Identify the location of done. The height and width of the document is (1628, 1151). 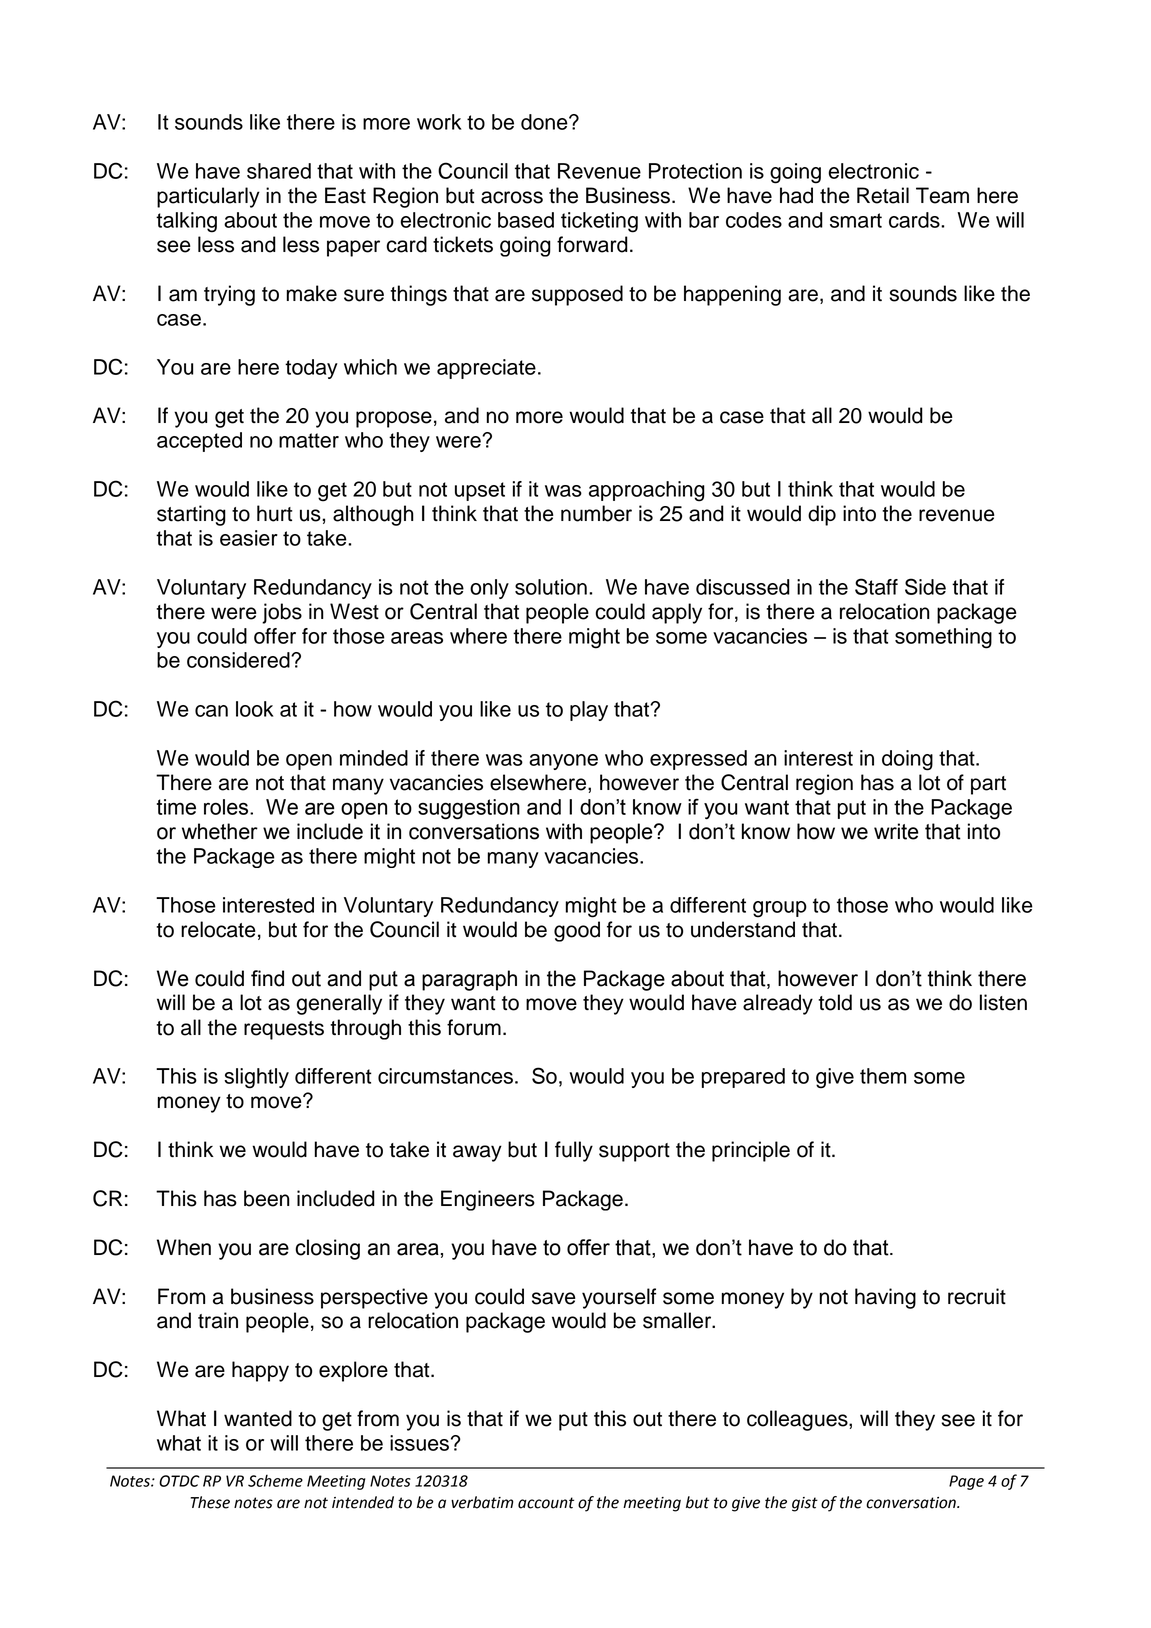
(545, 122).
